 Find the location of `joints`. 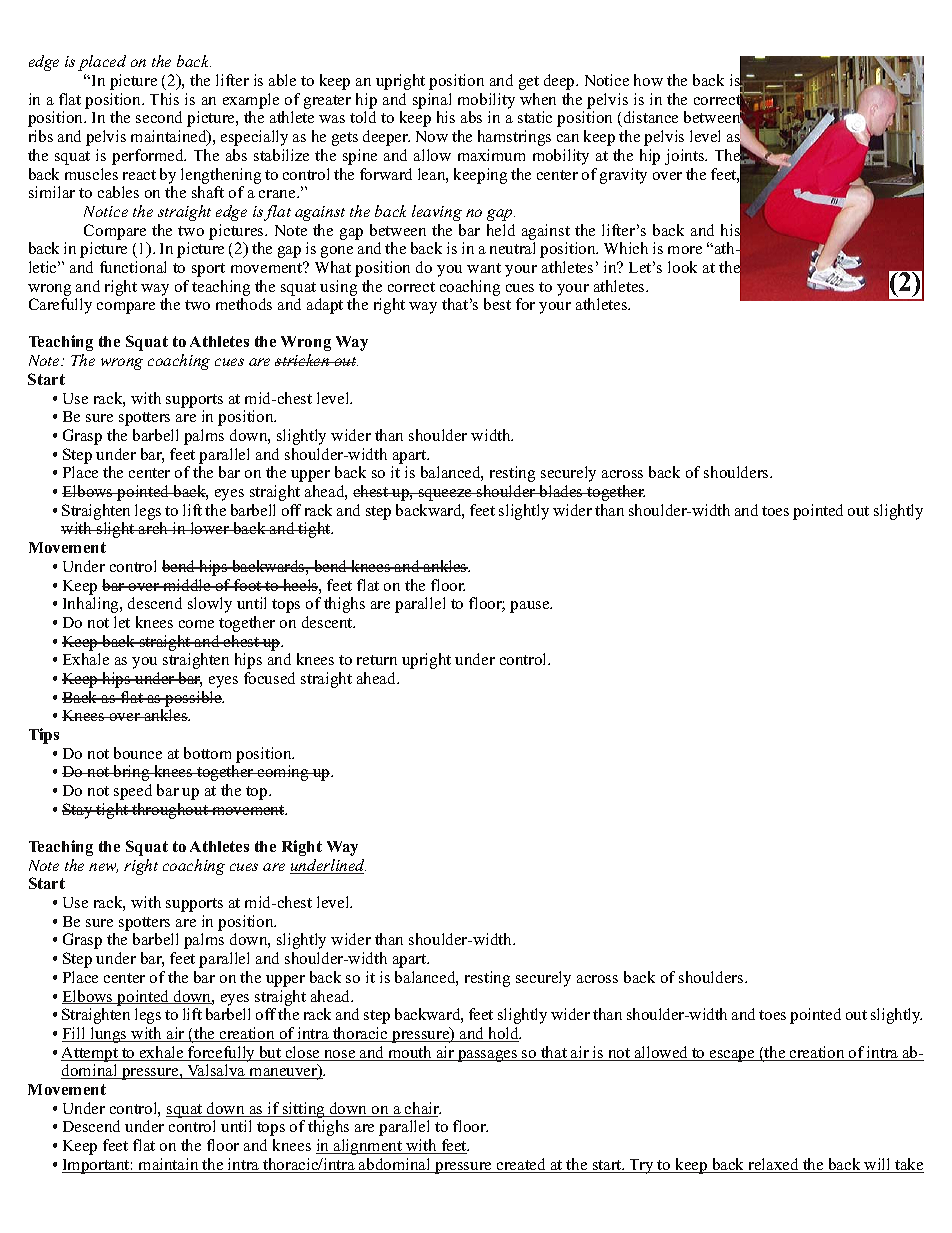

joints is located at coordinates (686, 157).
